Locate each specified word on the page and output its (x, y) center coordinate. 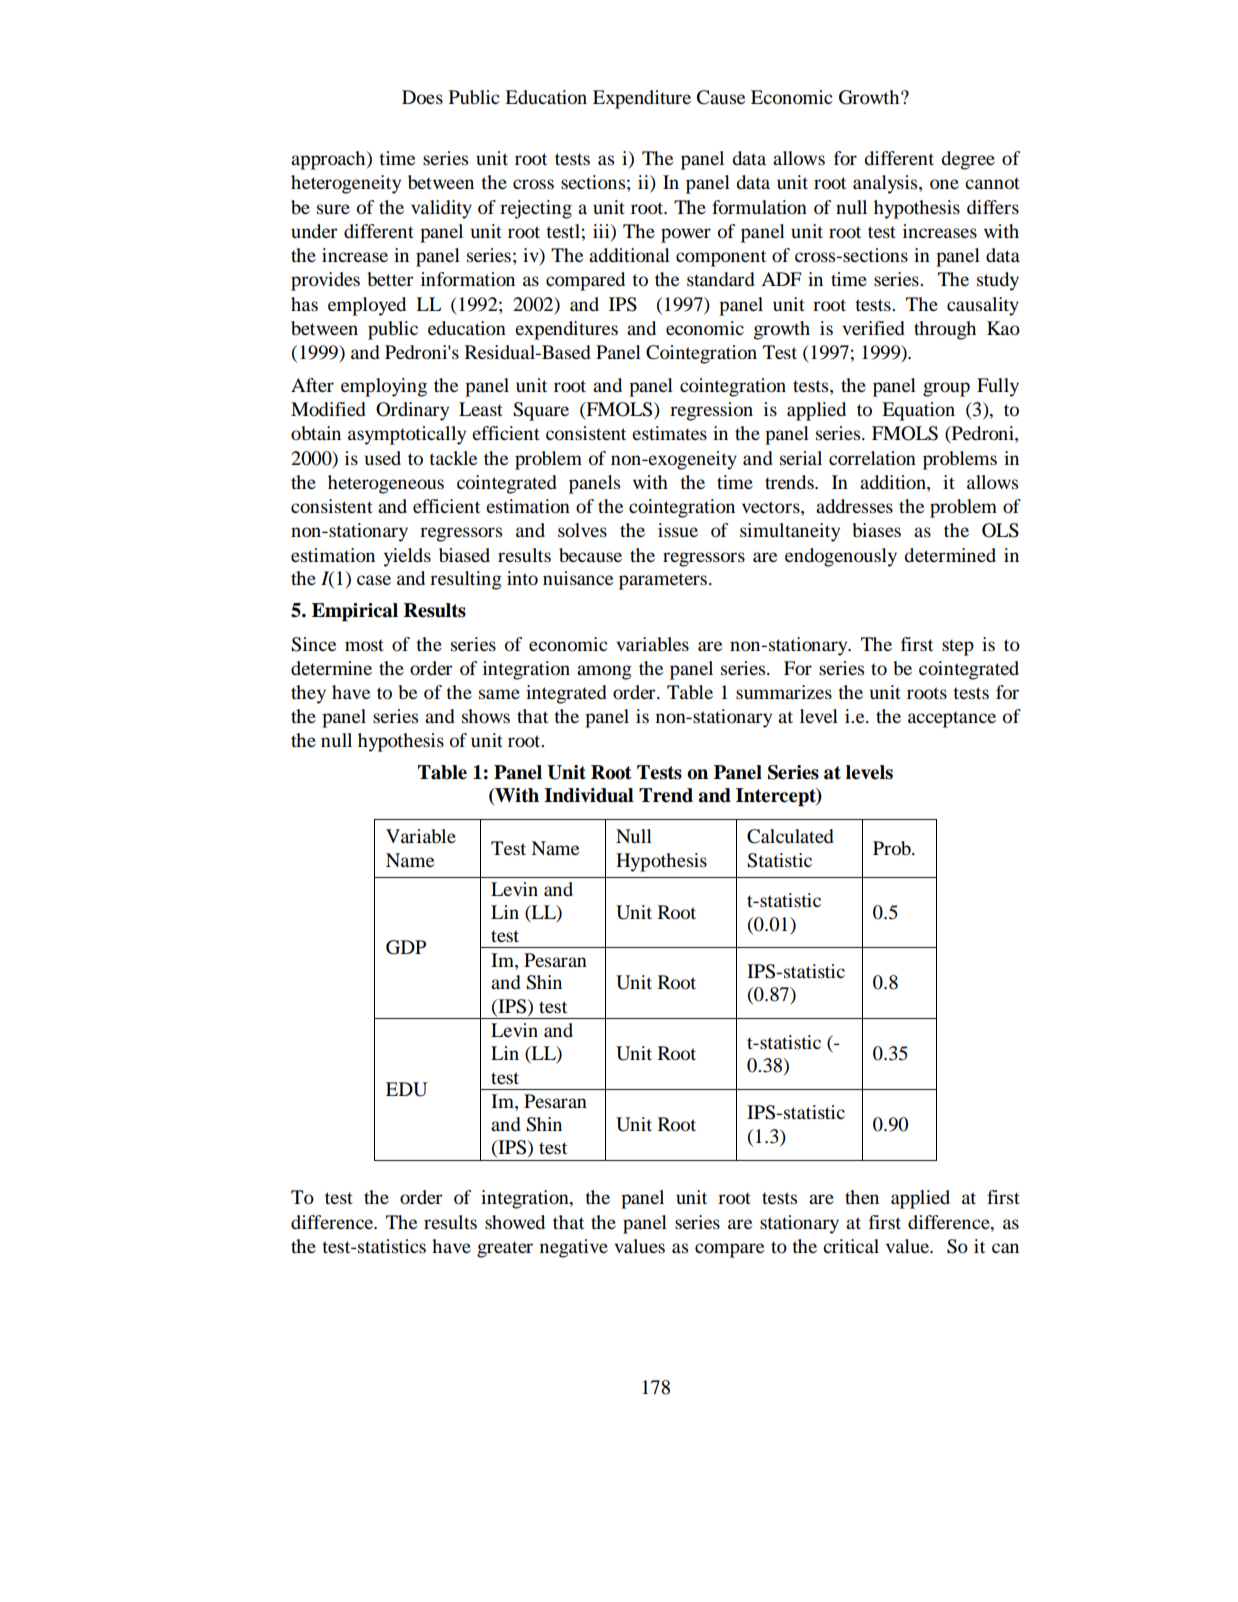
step (958, 647)
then (862, 1197)
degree (968, 160)
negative (574, 1248)
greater (505, 1249)
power (686, 235)
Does (422, 97)
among (604, 672)
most (364, 645)
